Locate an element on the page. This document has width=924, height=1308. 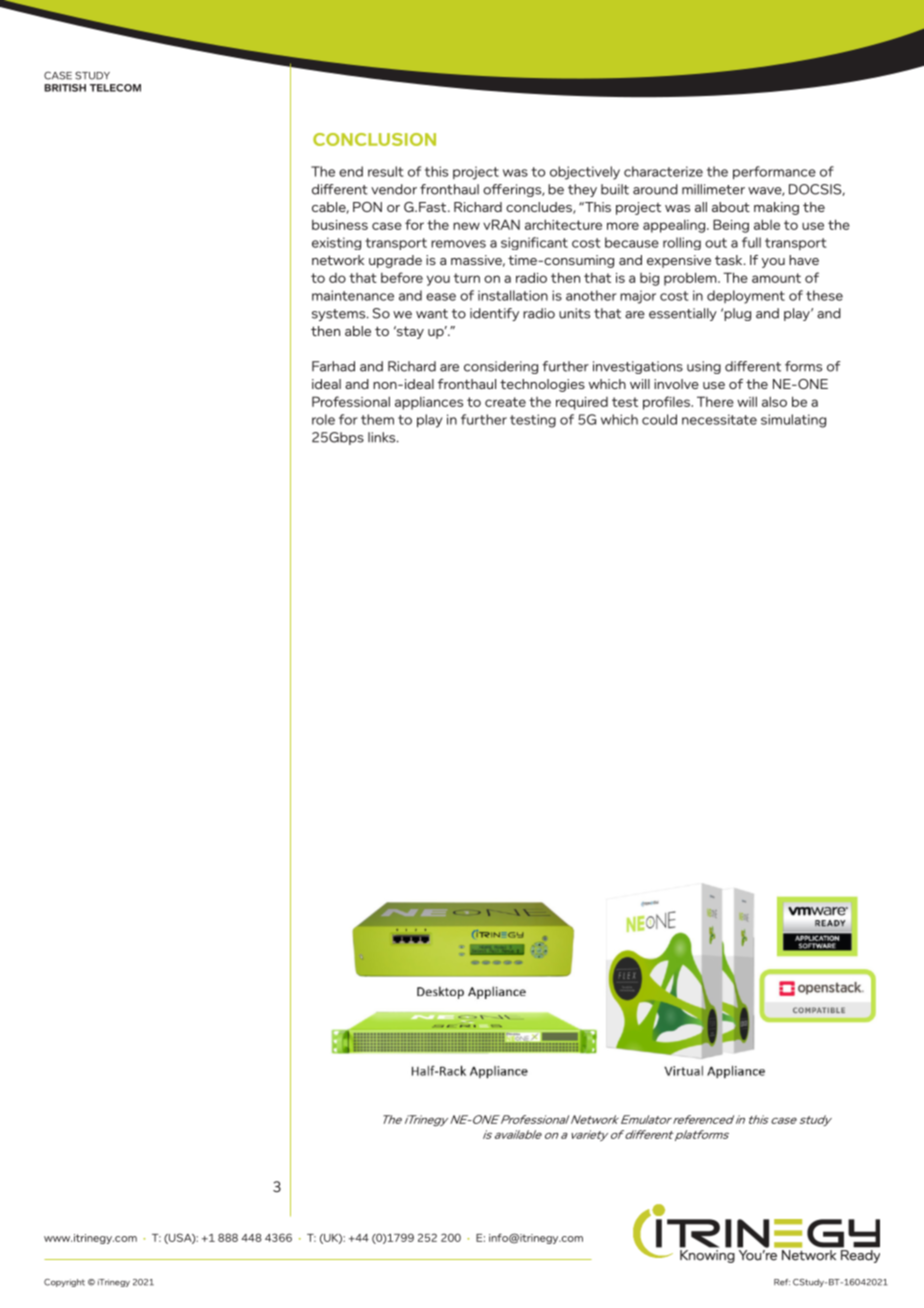
performance is located at coordinates (774, 173).
